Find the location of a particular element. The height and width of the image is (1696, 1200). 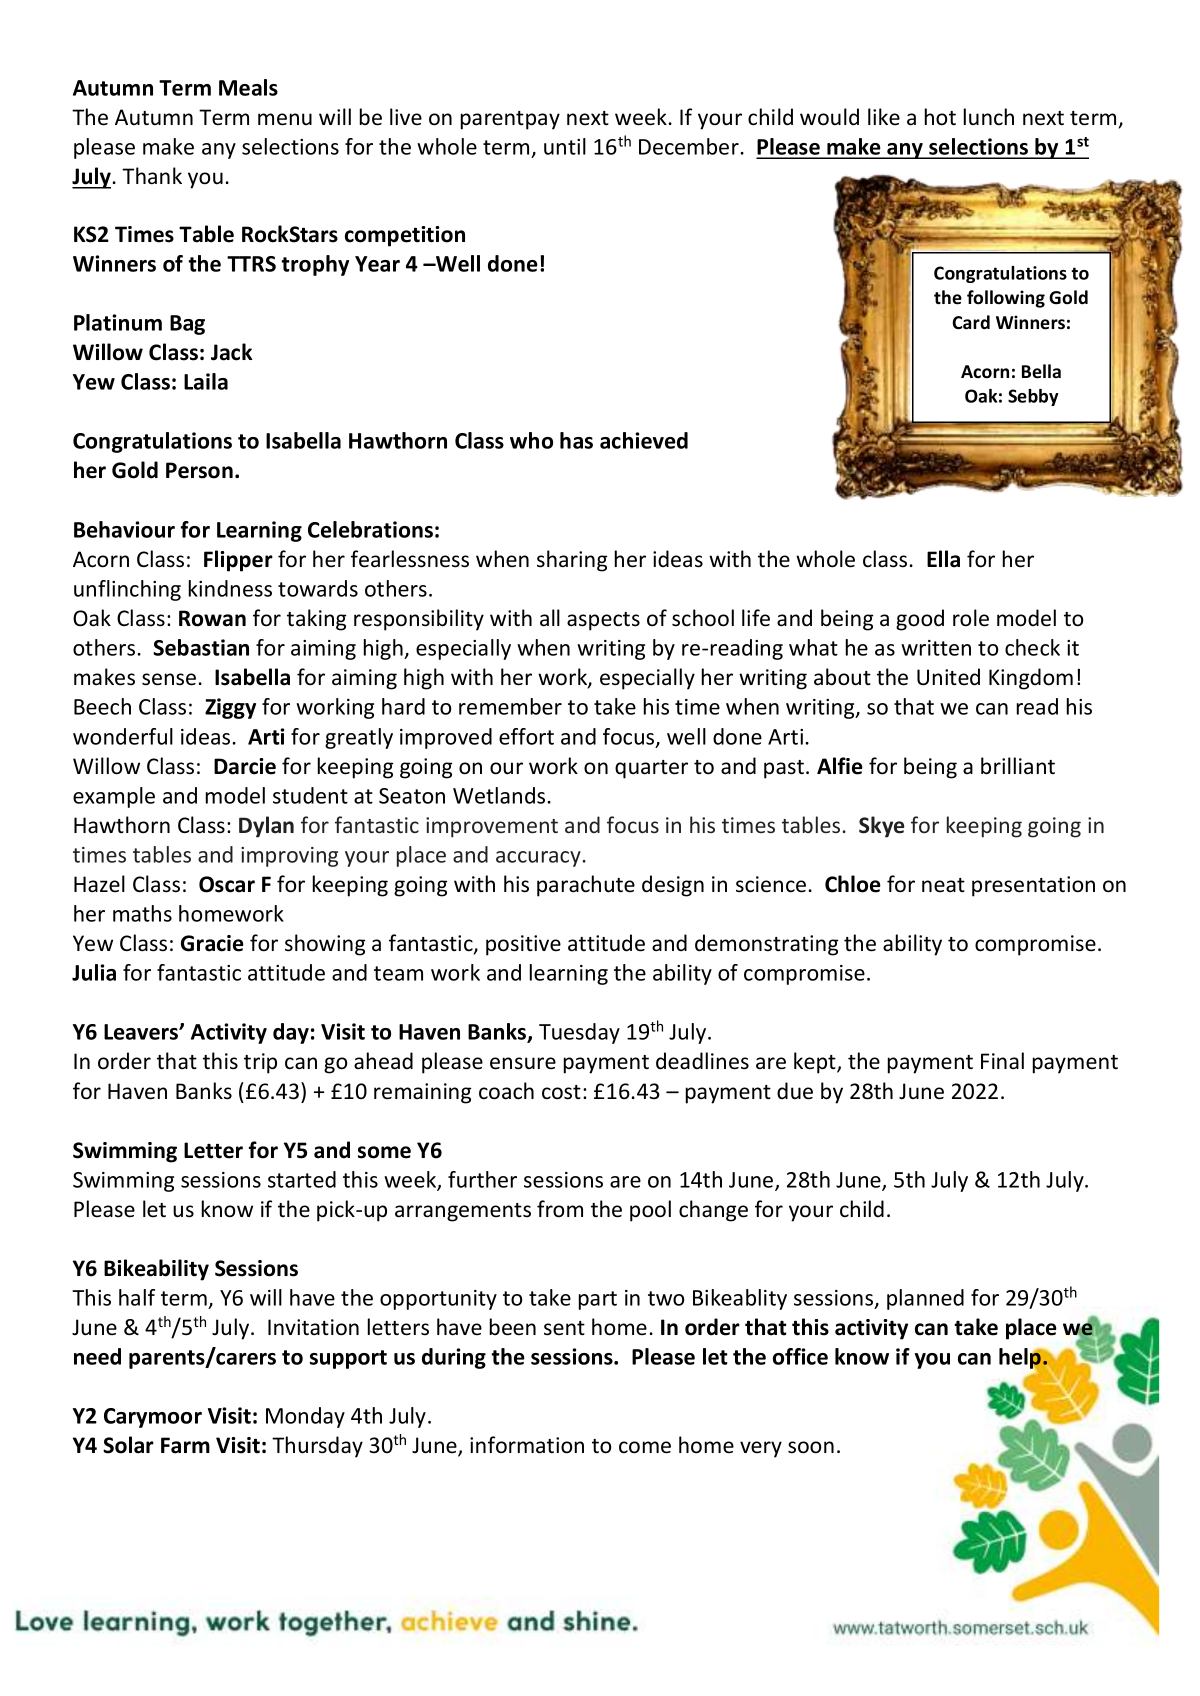

neat is located at coordinates (943, 885).
